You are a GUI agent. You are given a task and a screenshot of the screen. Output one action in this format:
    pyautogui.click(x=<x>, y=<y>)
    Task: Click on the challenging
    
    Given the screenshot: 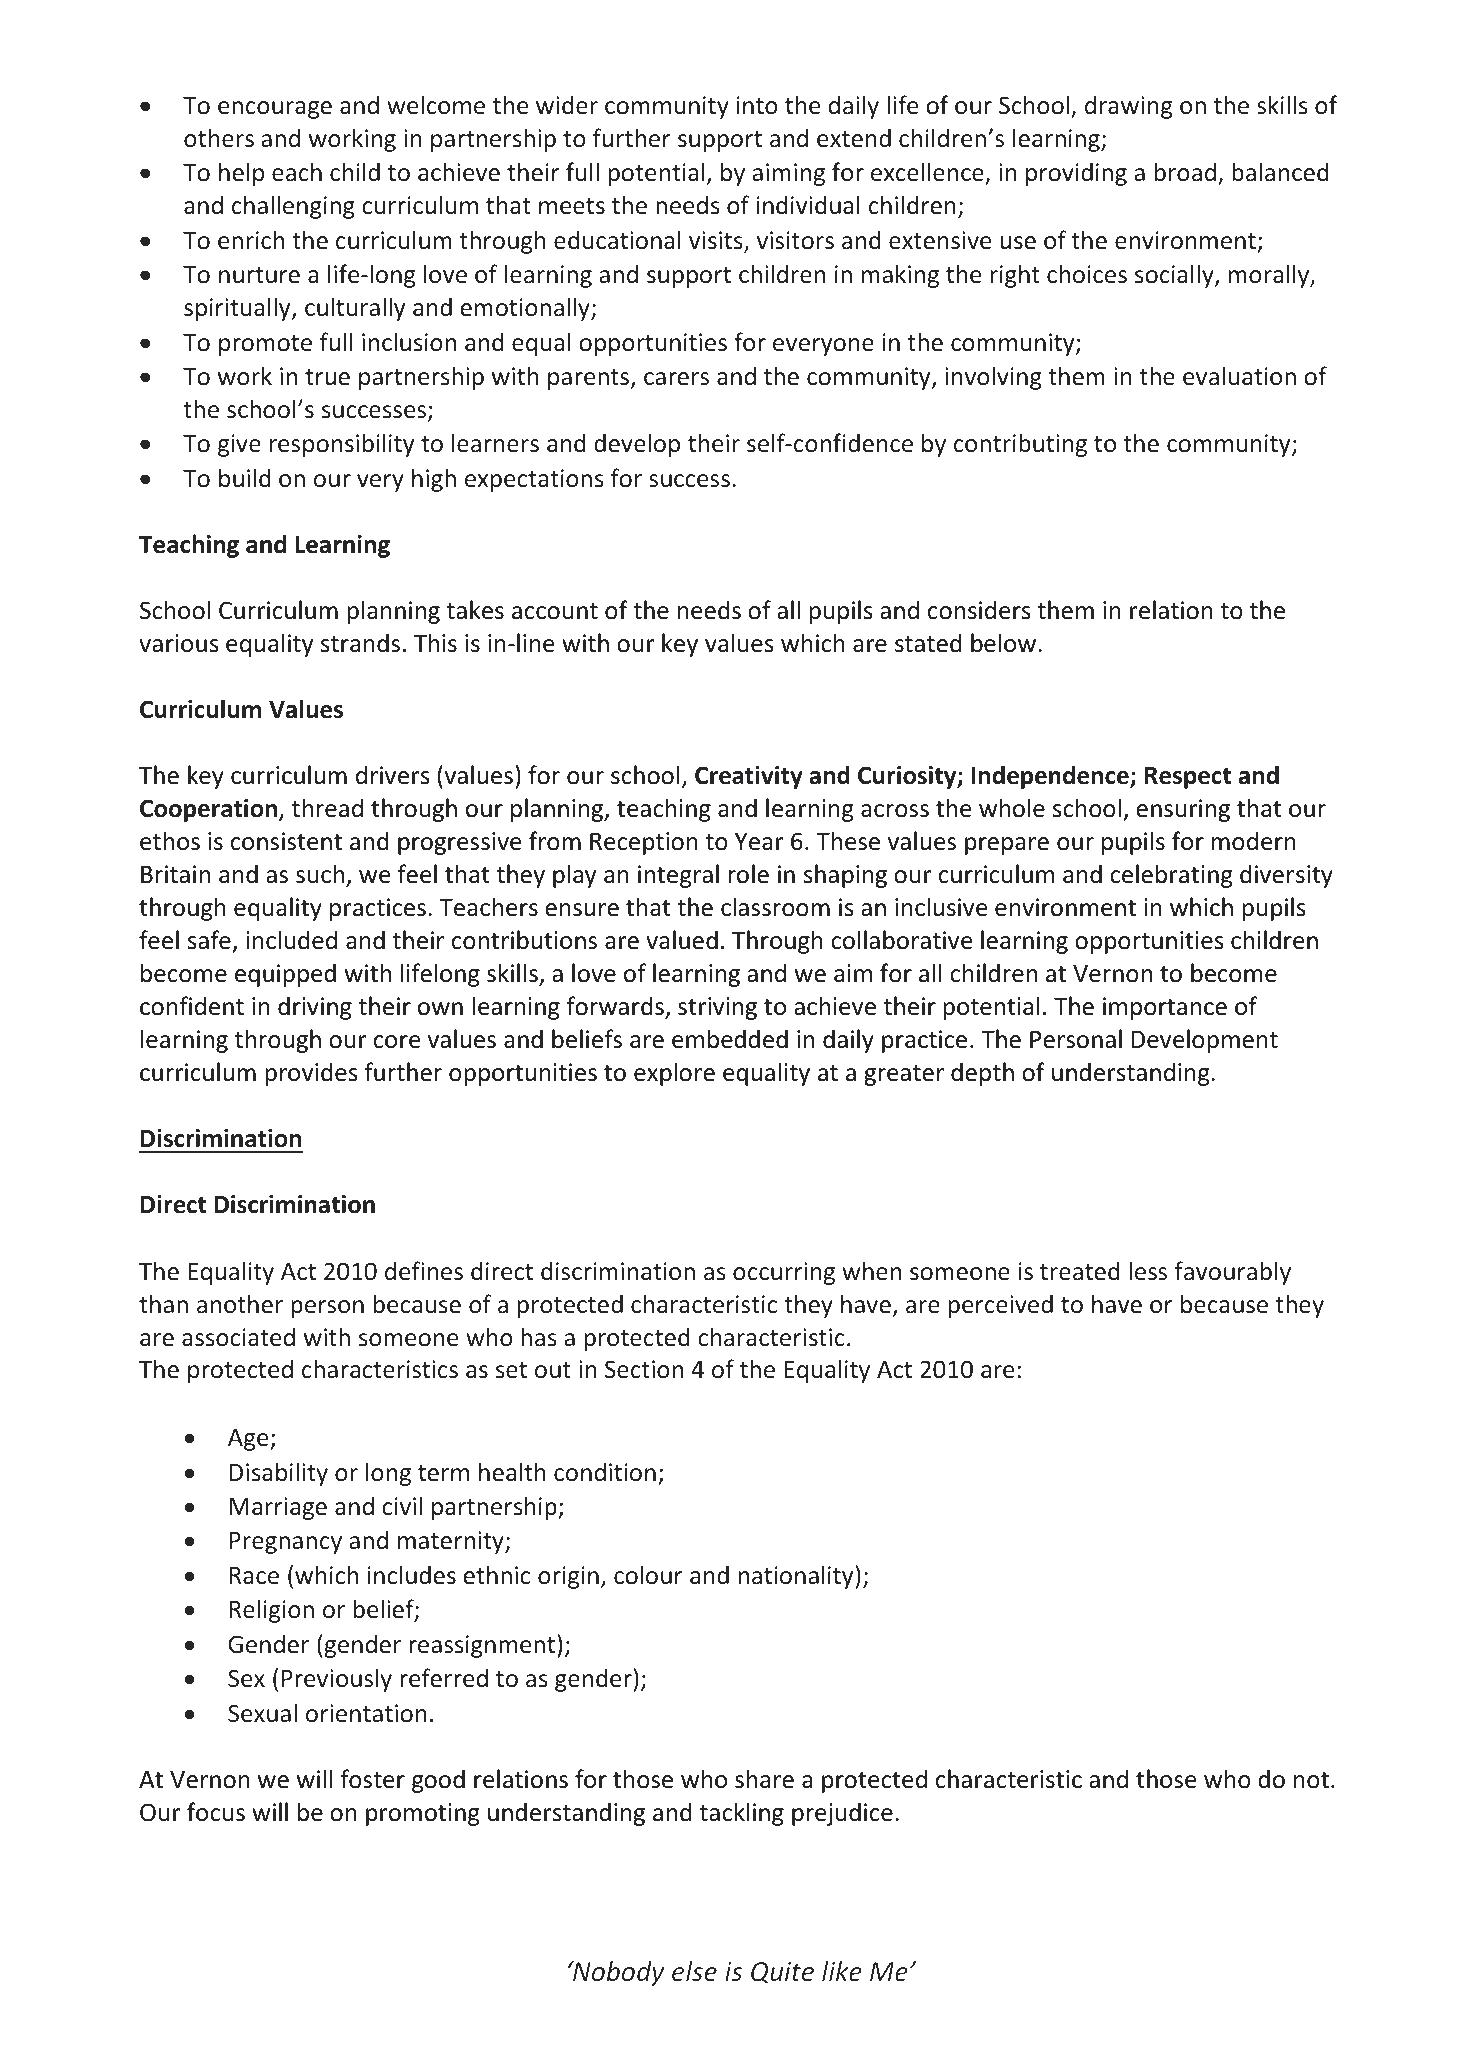 What is the action you would take?
    pyautogui.click(x=293, y=207)
